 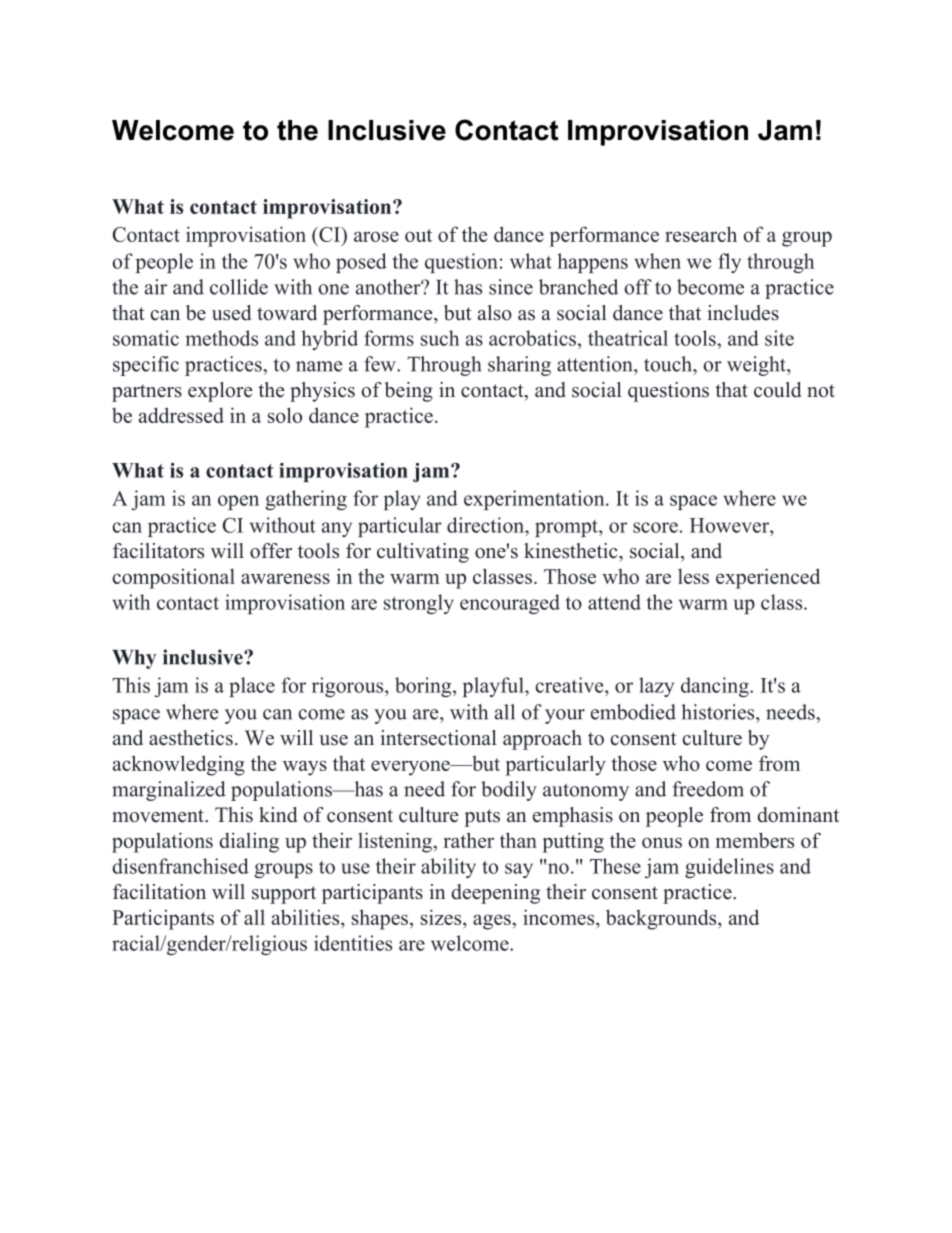 I want to click on collide, so click(x=239, y=287).
